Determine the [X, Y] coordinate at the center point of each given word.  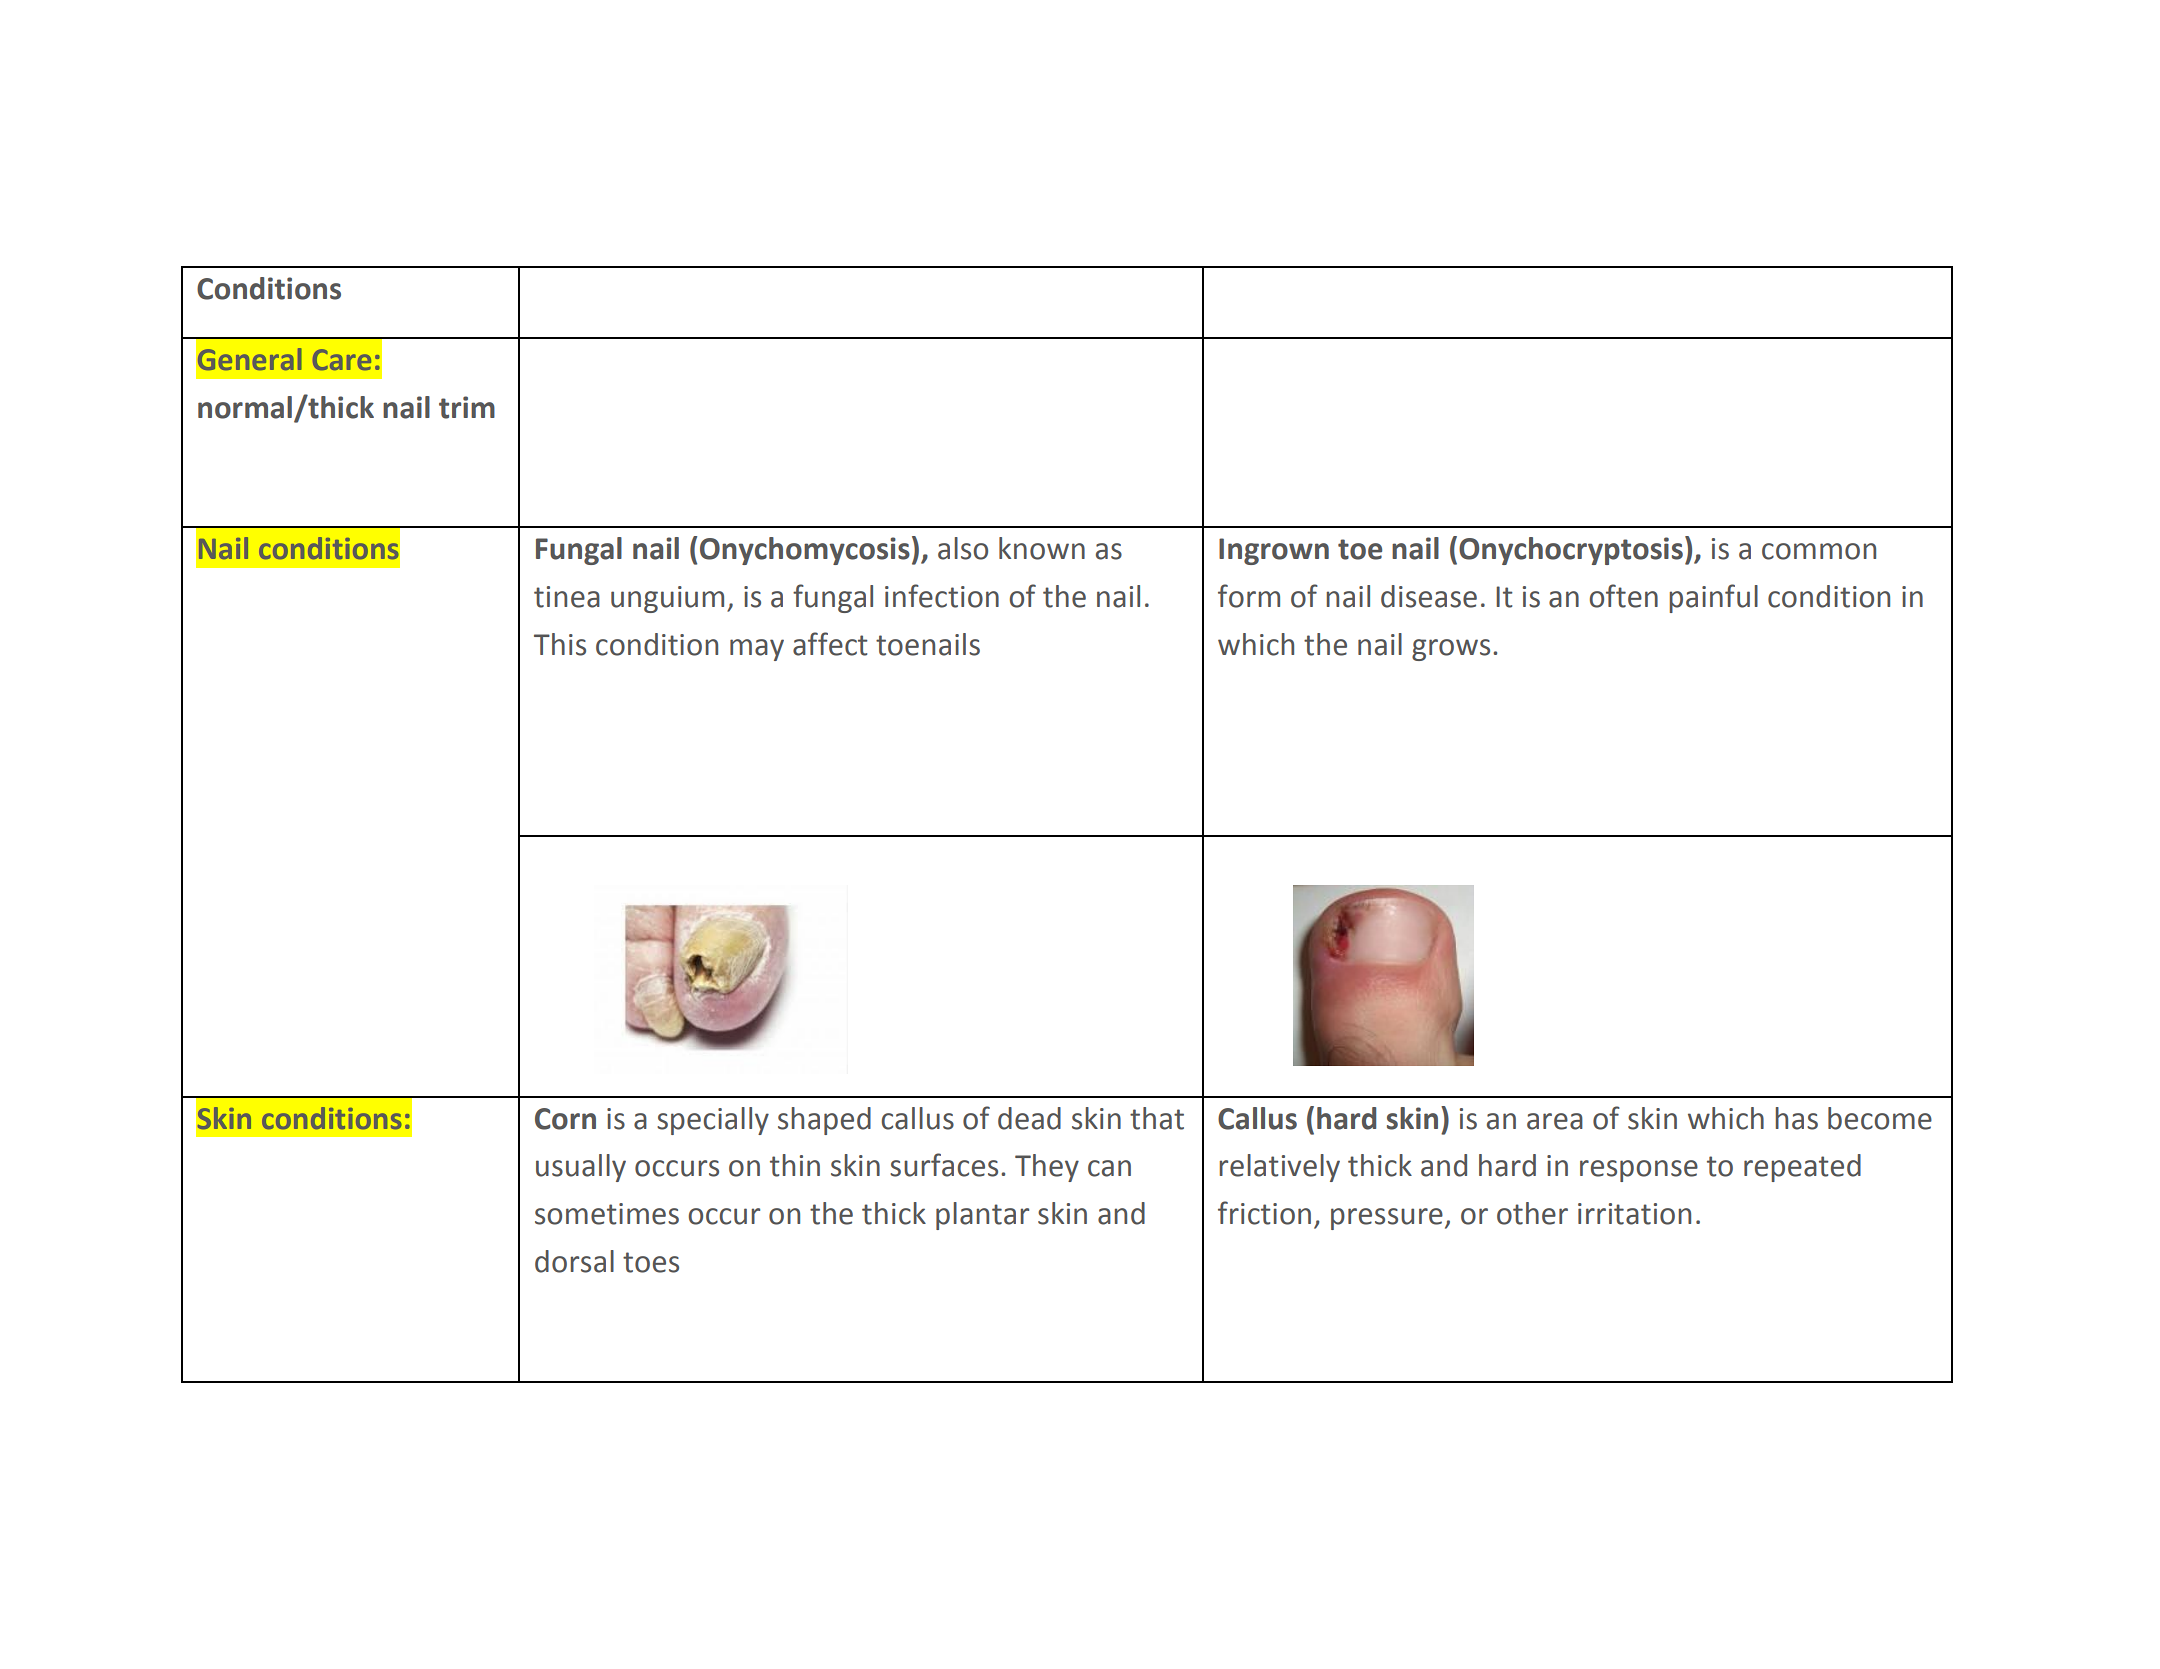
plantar [982, 1216]
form [1249, 596]
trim [467, 407]
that [1157, 1118]
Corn [565, 1119]
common [1819, 551]
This [560, 644]
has [1796, 1118]
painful [1713, 598]
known [1042, 548]
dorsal [574, 1261]
